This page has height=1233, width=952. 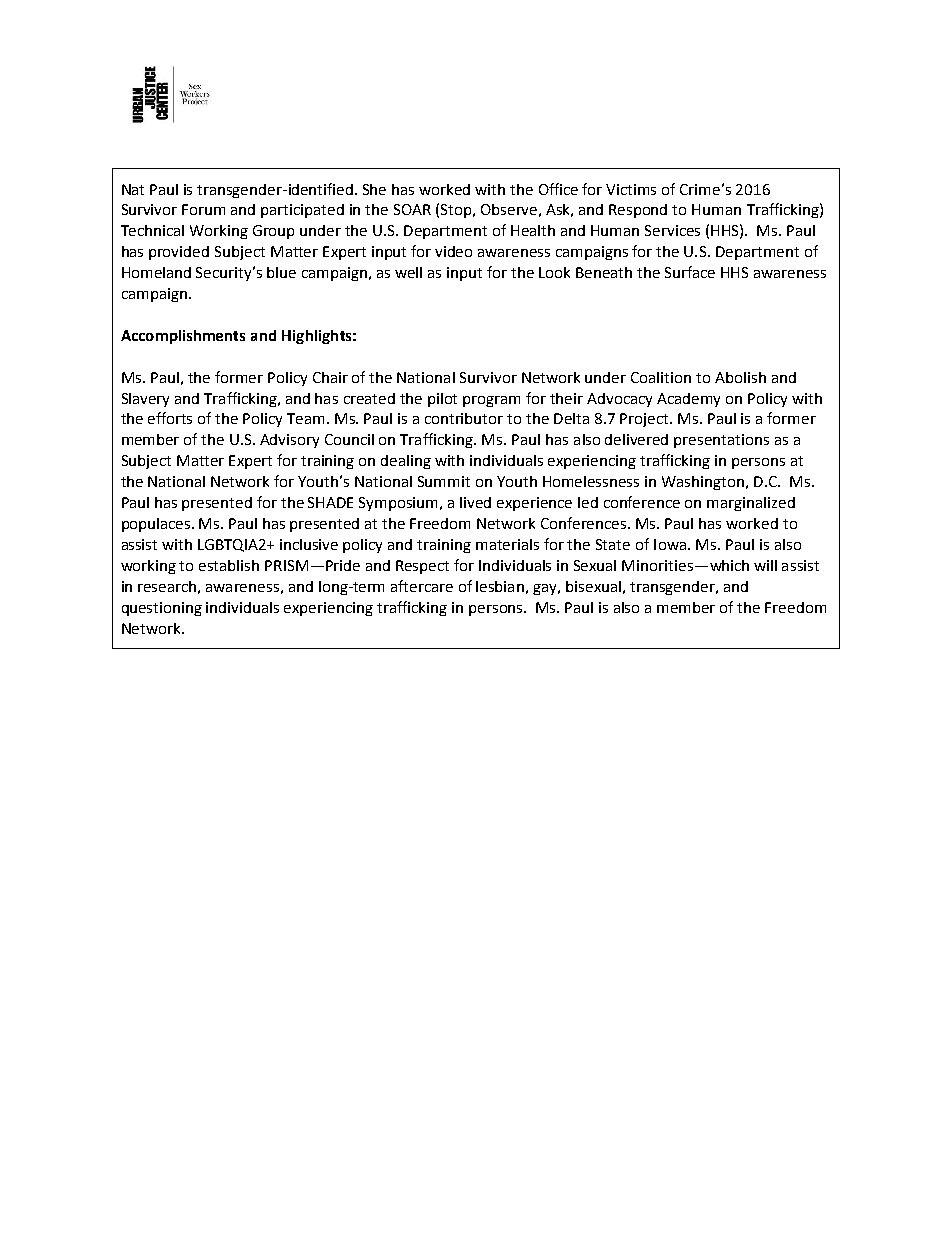 I want to click on aftercare, so click(x=422, y=586).
